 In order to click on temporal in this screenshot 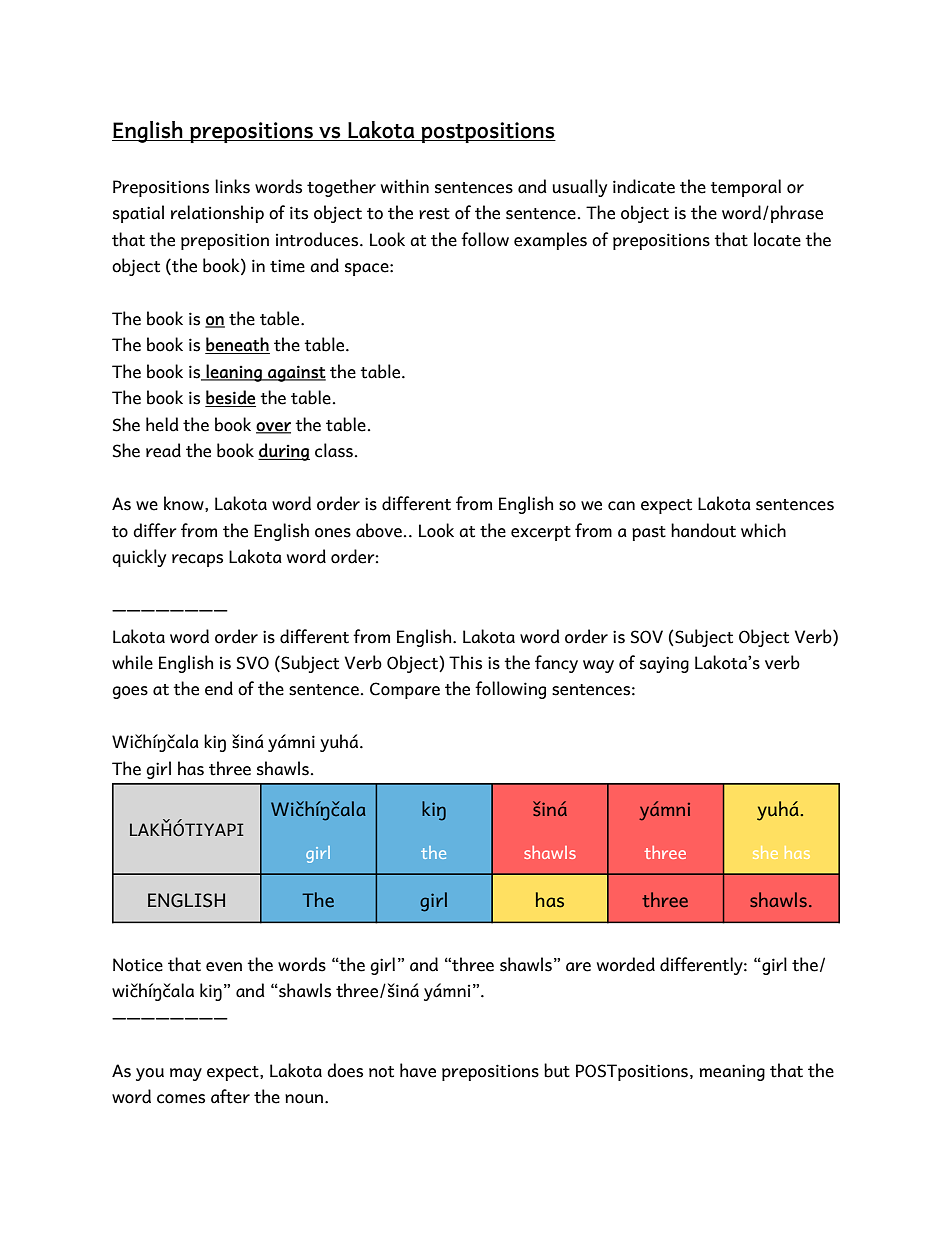, I will do `click(745, 188)`.
